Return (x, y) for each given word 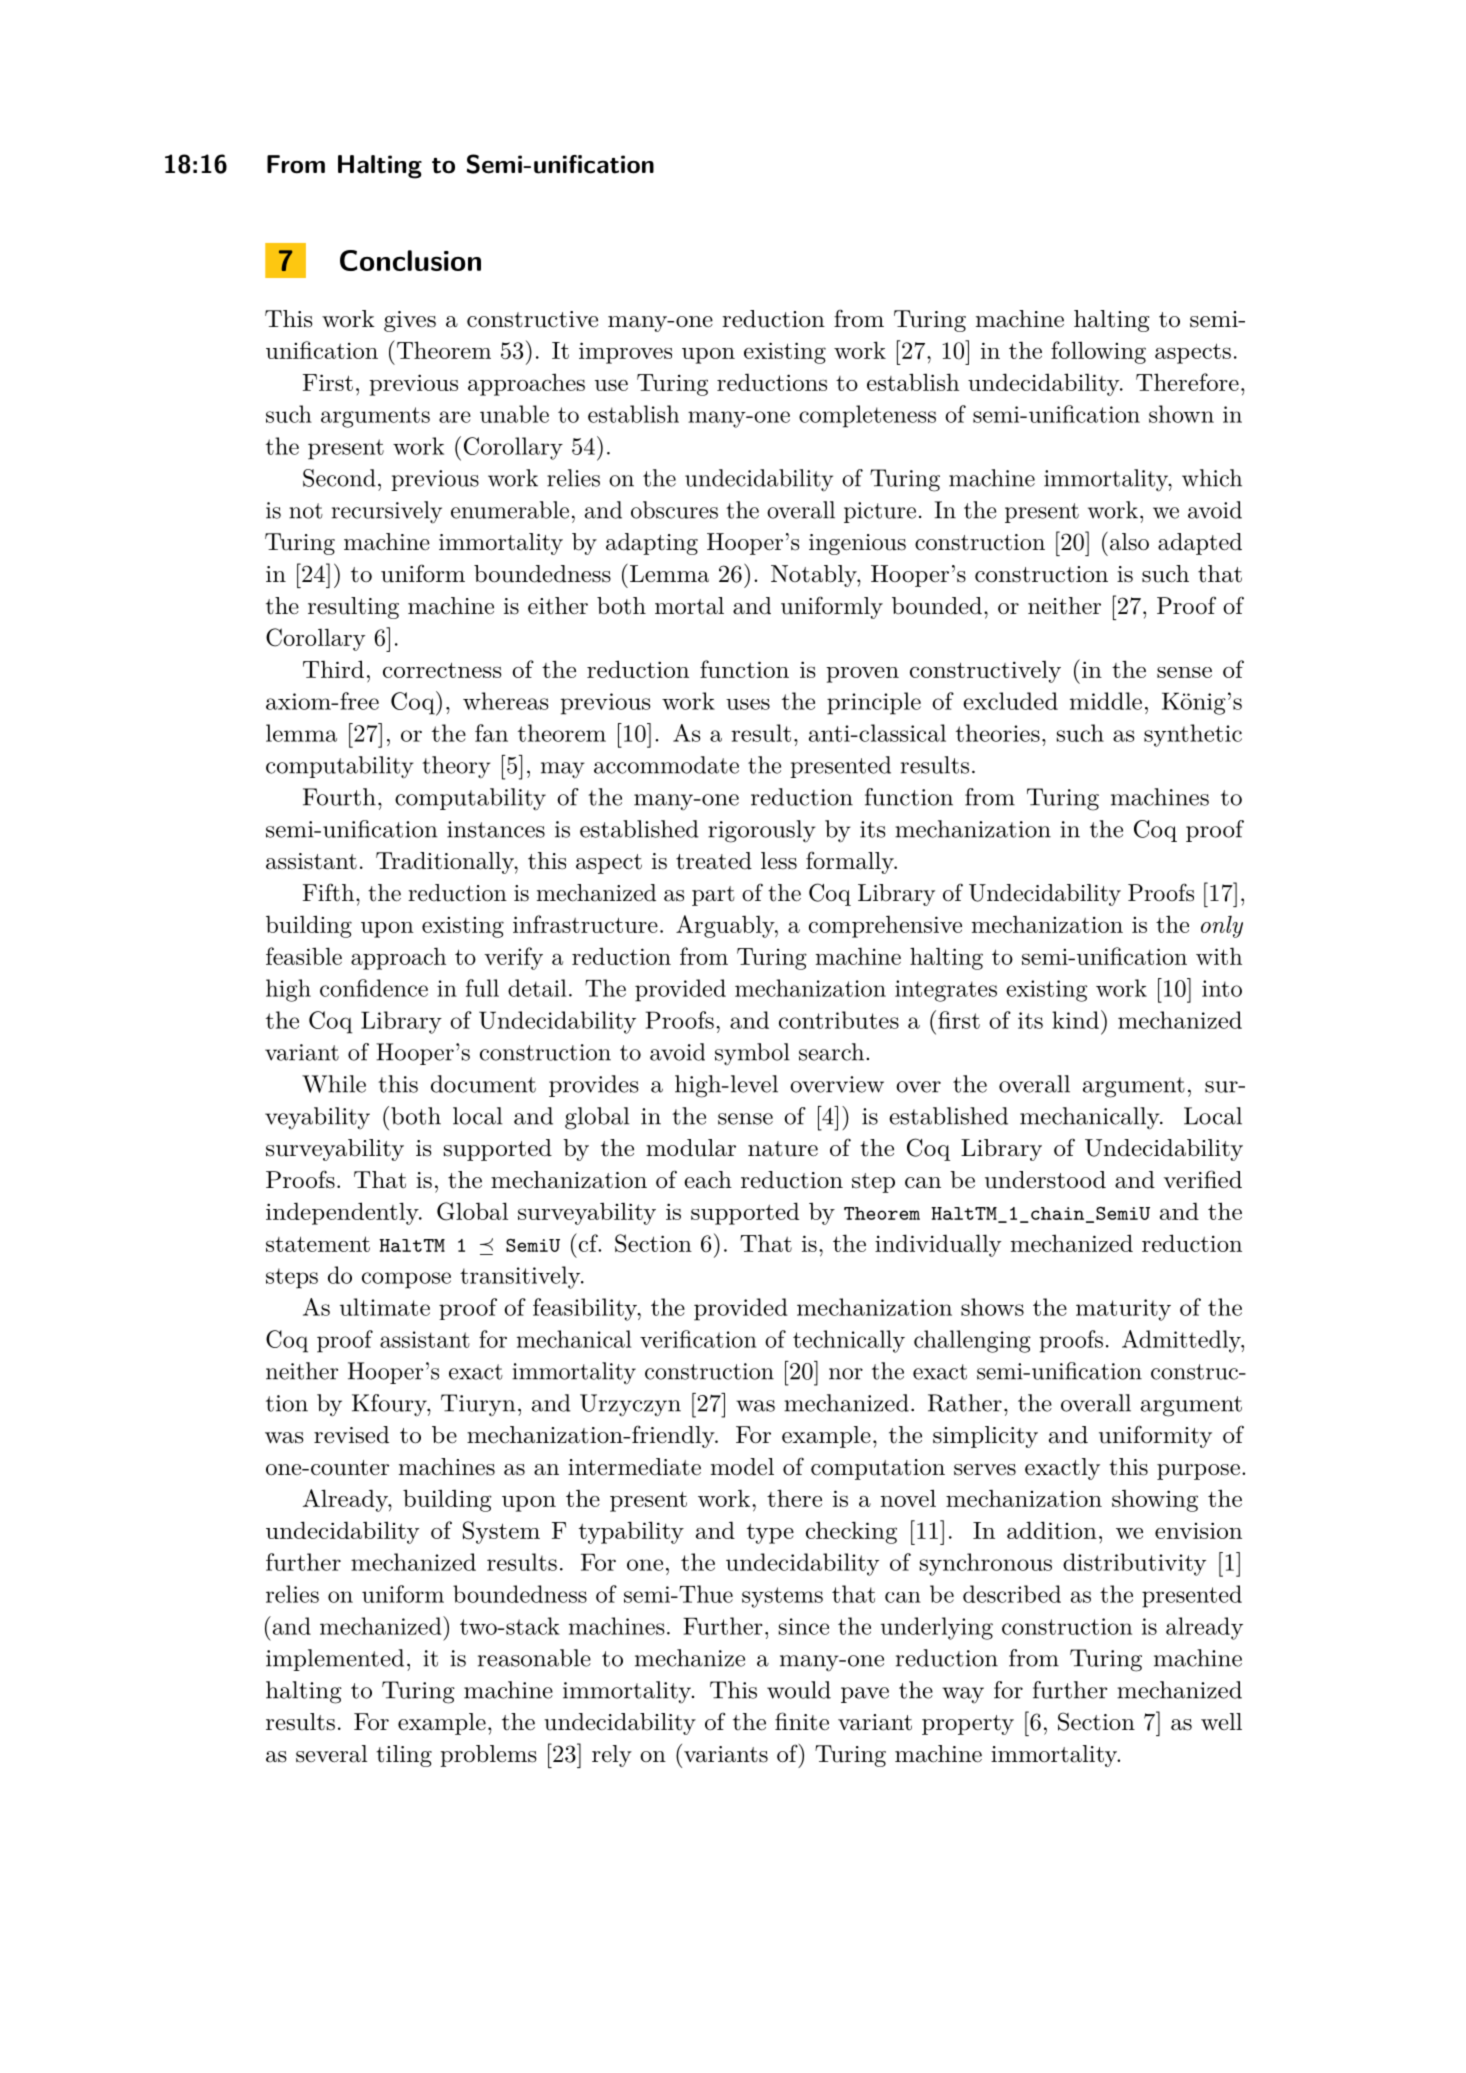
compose (406, 1280)
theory (456, 767)
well (1221, 1721)
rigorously (762, 831)
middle (1106, 701)
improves (625, 353)
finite (802, 1721)
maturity (1123, 1310)
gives (410, 321)
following (1098, 352)
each (708, 1180)
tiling (404, 1756)
